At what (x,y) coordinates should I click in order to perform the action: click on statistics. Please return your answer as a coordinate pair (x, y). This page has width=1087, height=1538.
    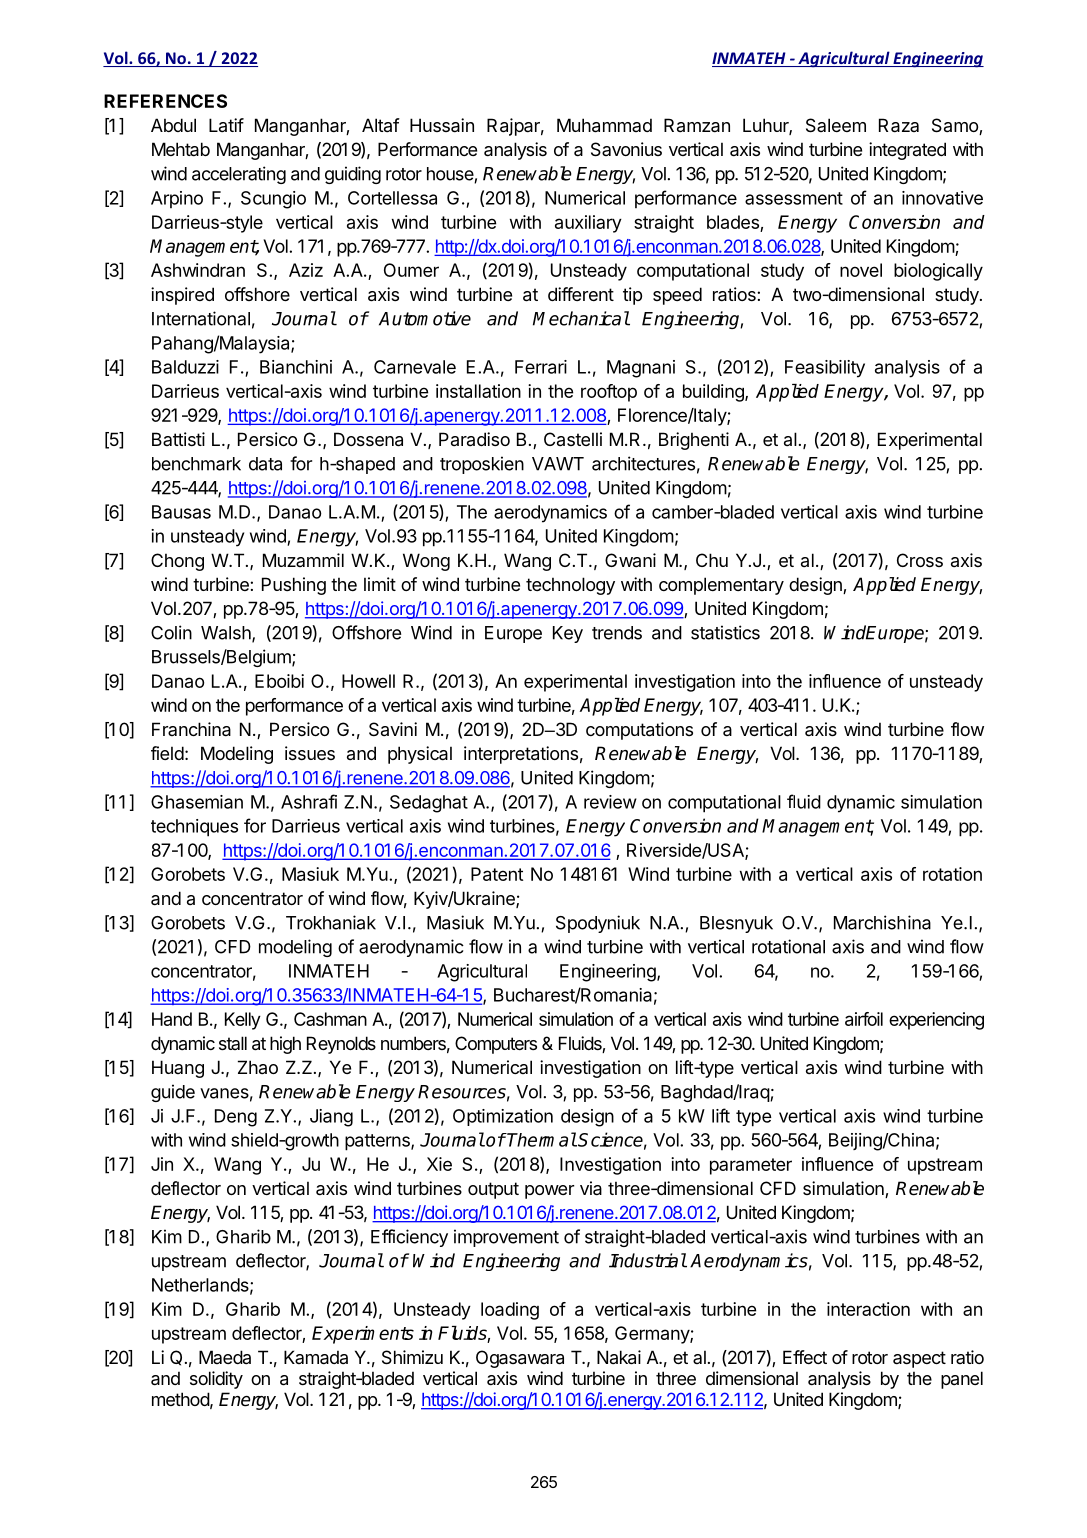
    Looking at the image, I should click on (725, 632).
